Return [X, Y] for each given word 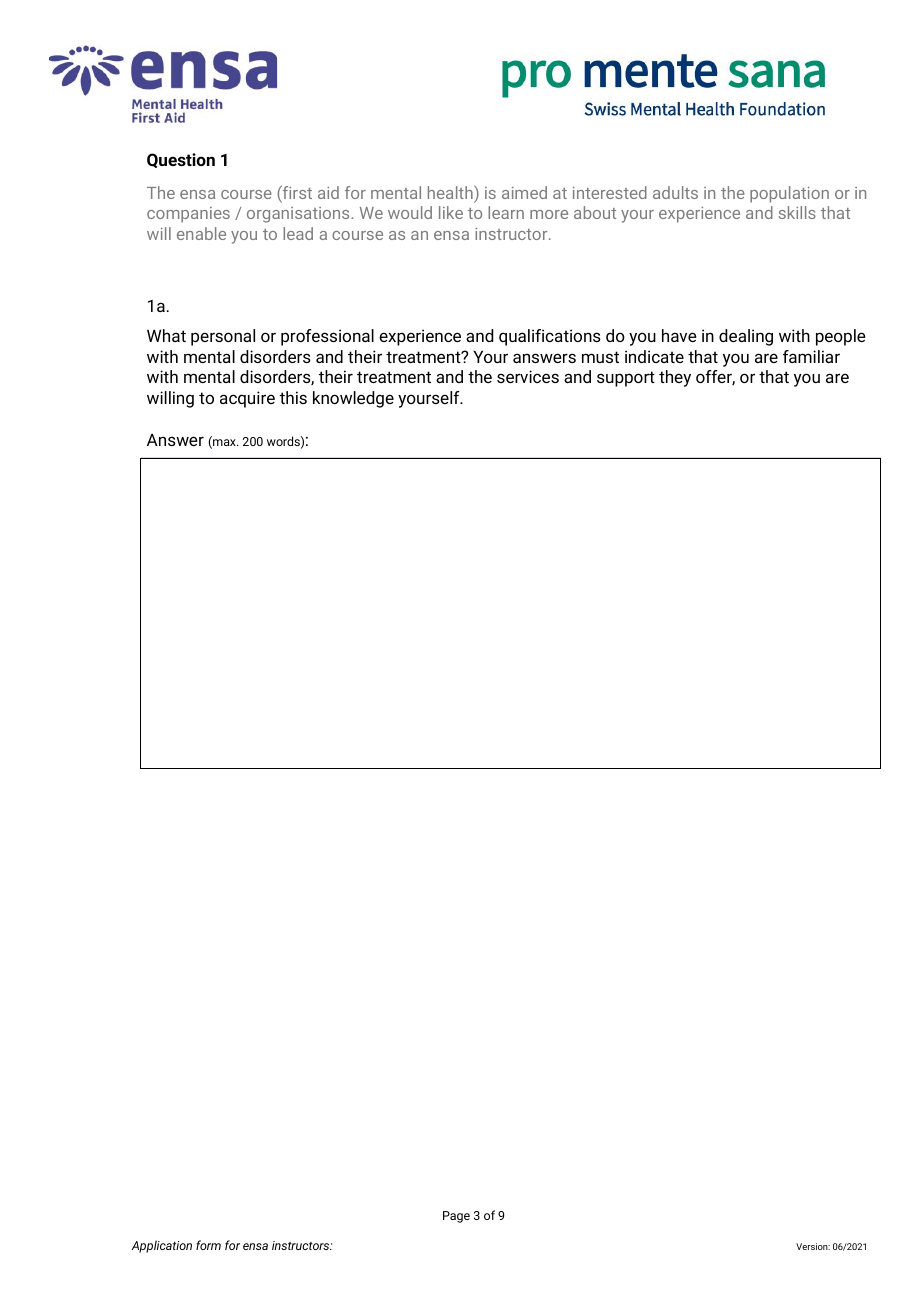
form [208, 1245]
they [675, 378]
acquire [247, 399]
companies [188, 215]
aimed [524, 192]
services [528, 376]
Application [161, 1246]
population [789, 194]
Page [456, 1217]
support [626, 379]
